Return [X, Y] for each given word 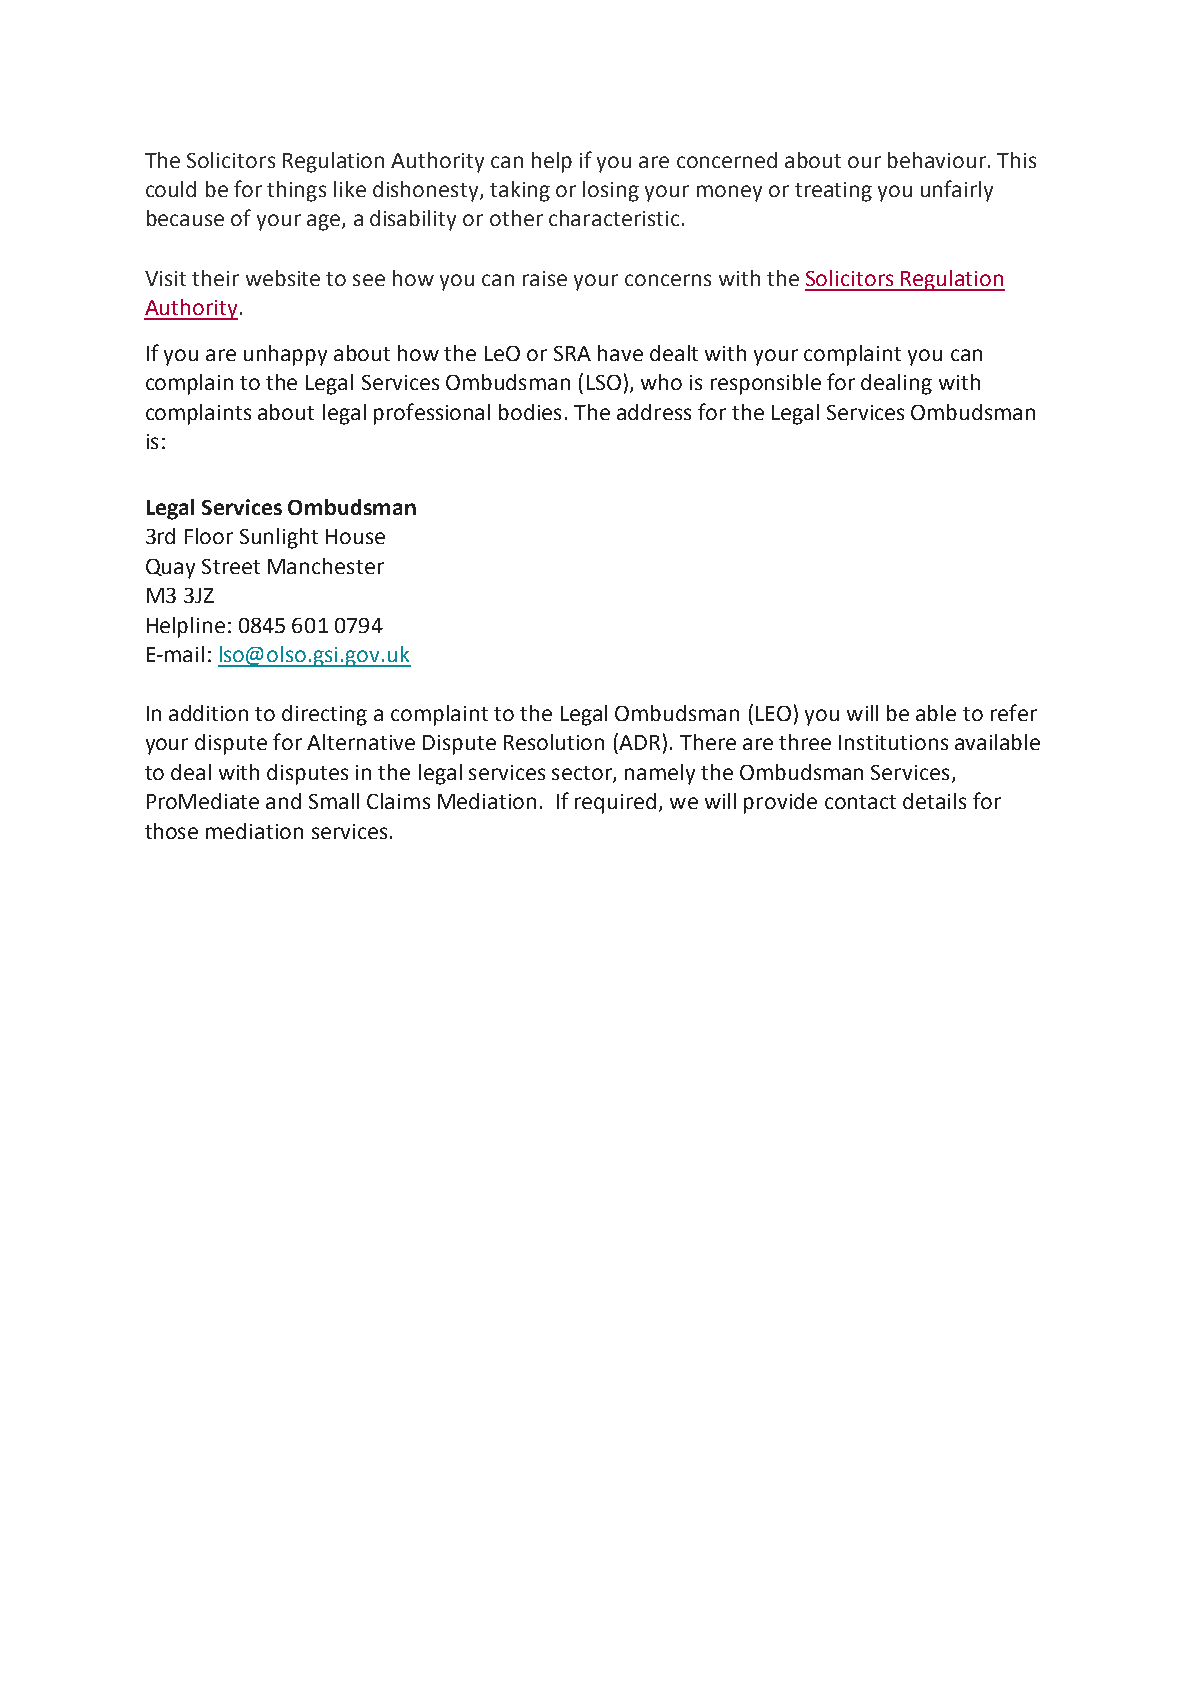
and [283, 801]
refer [1014, 712]
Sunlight [279, 538]
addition [208, 713]
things [296, 191]
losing [611, 191]
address [654, 412]
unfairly [957, 191]
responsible [766, 384]
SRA [572, 353]
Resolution [554, 742]
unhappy [285, 355]
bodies [530, 412]
